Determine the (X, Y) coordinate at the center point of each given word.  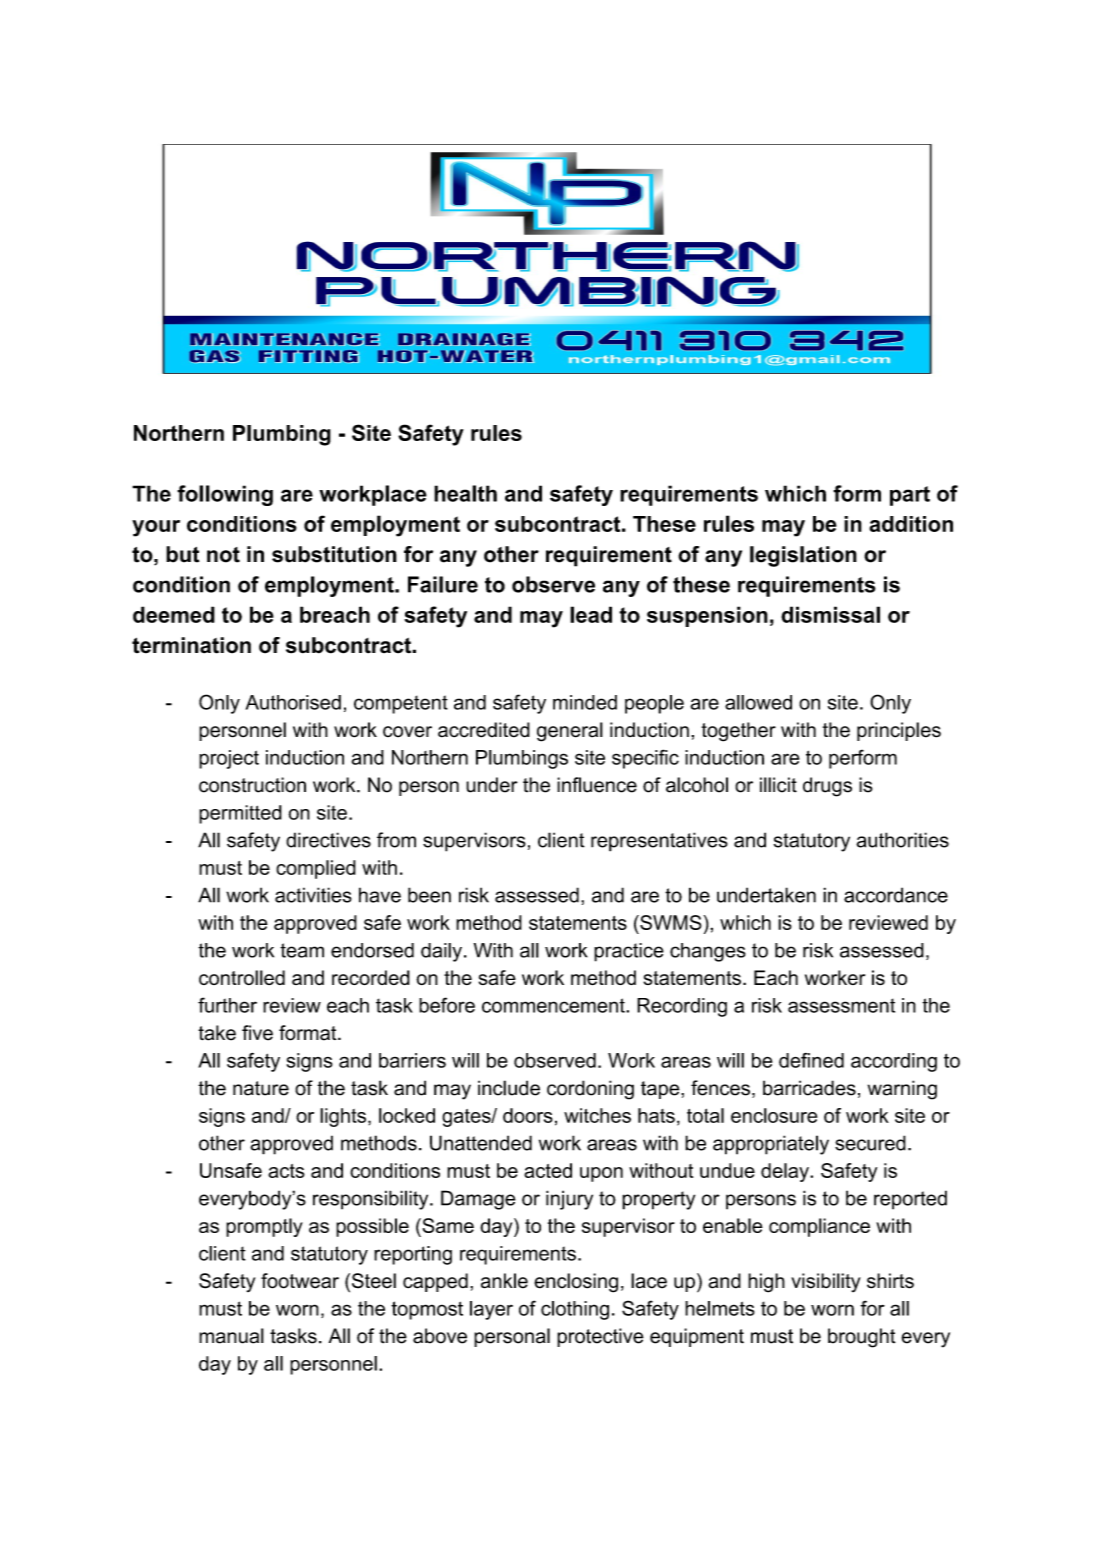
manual (231, 1336)
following (225, 495)
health (465, 493)
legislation (803, 556)
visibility (826, 1282)
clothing (575, 1310)
